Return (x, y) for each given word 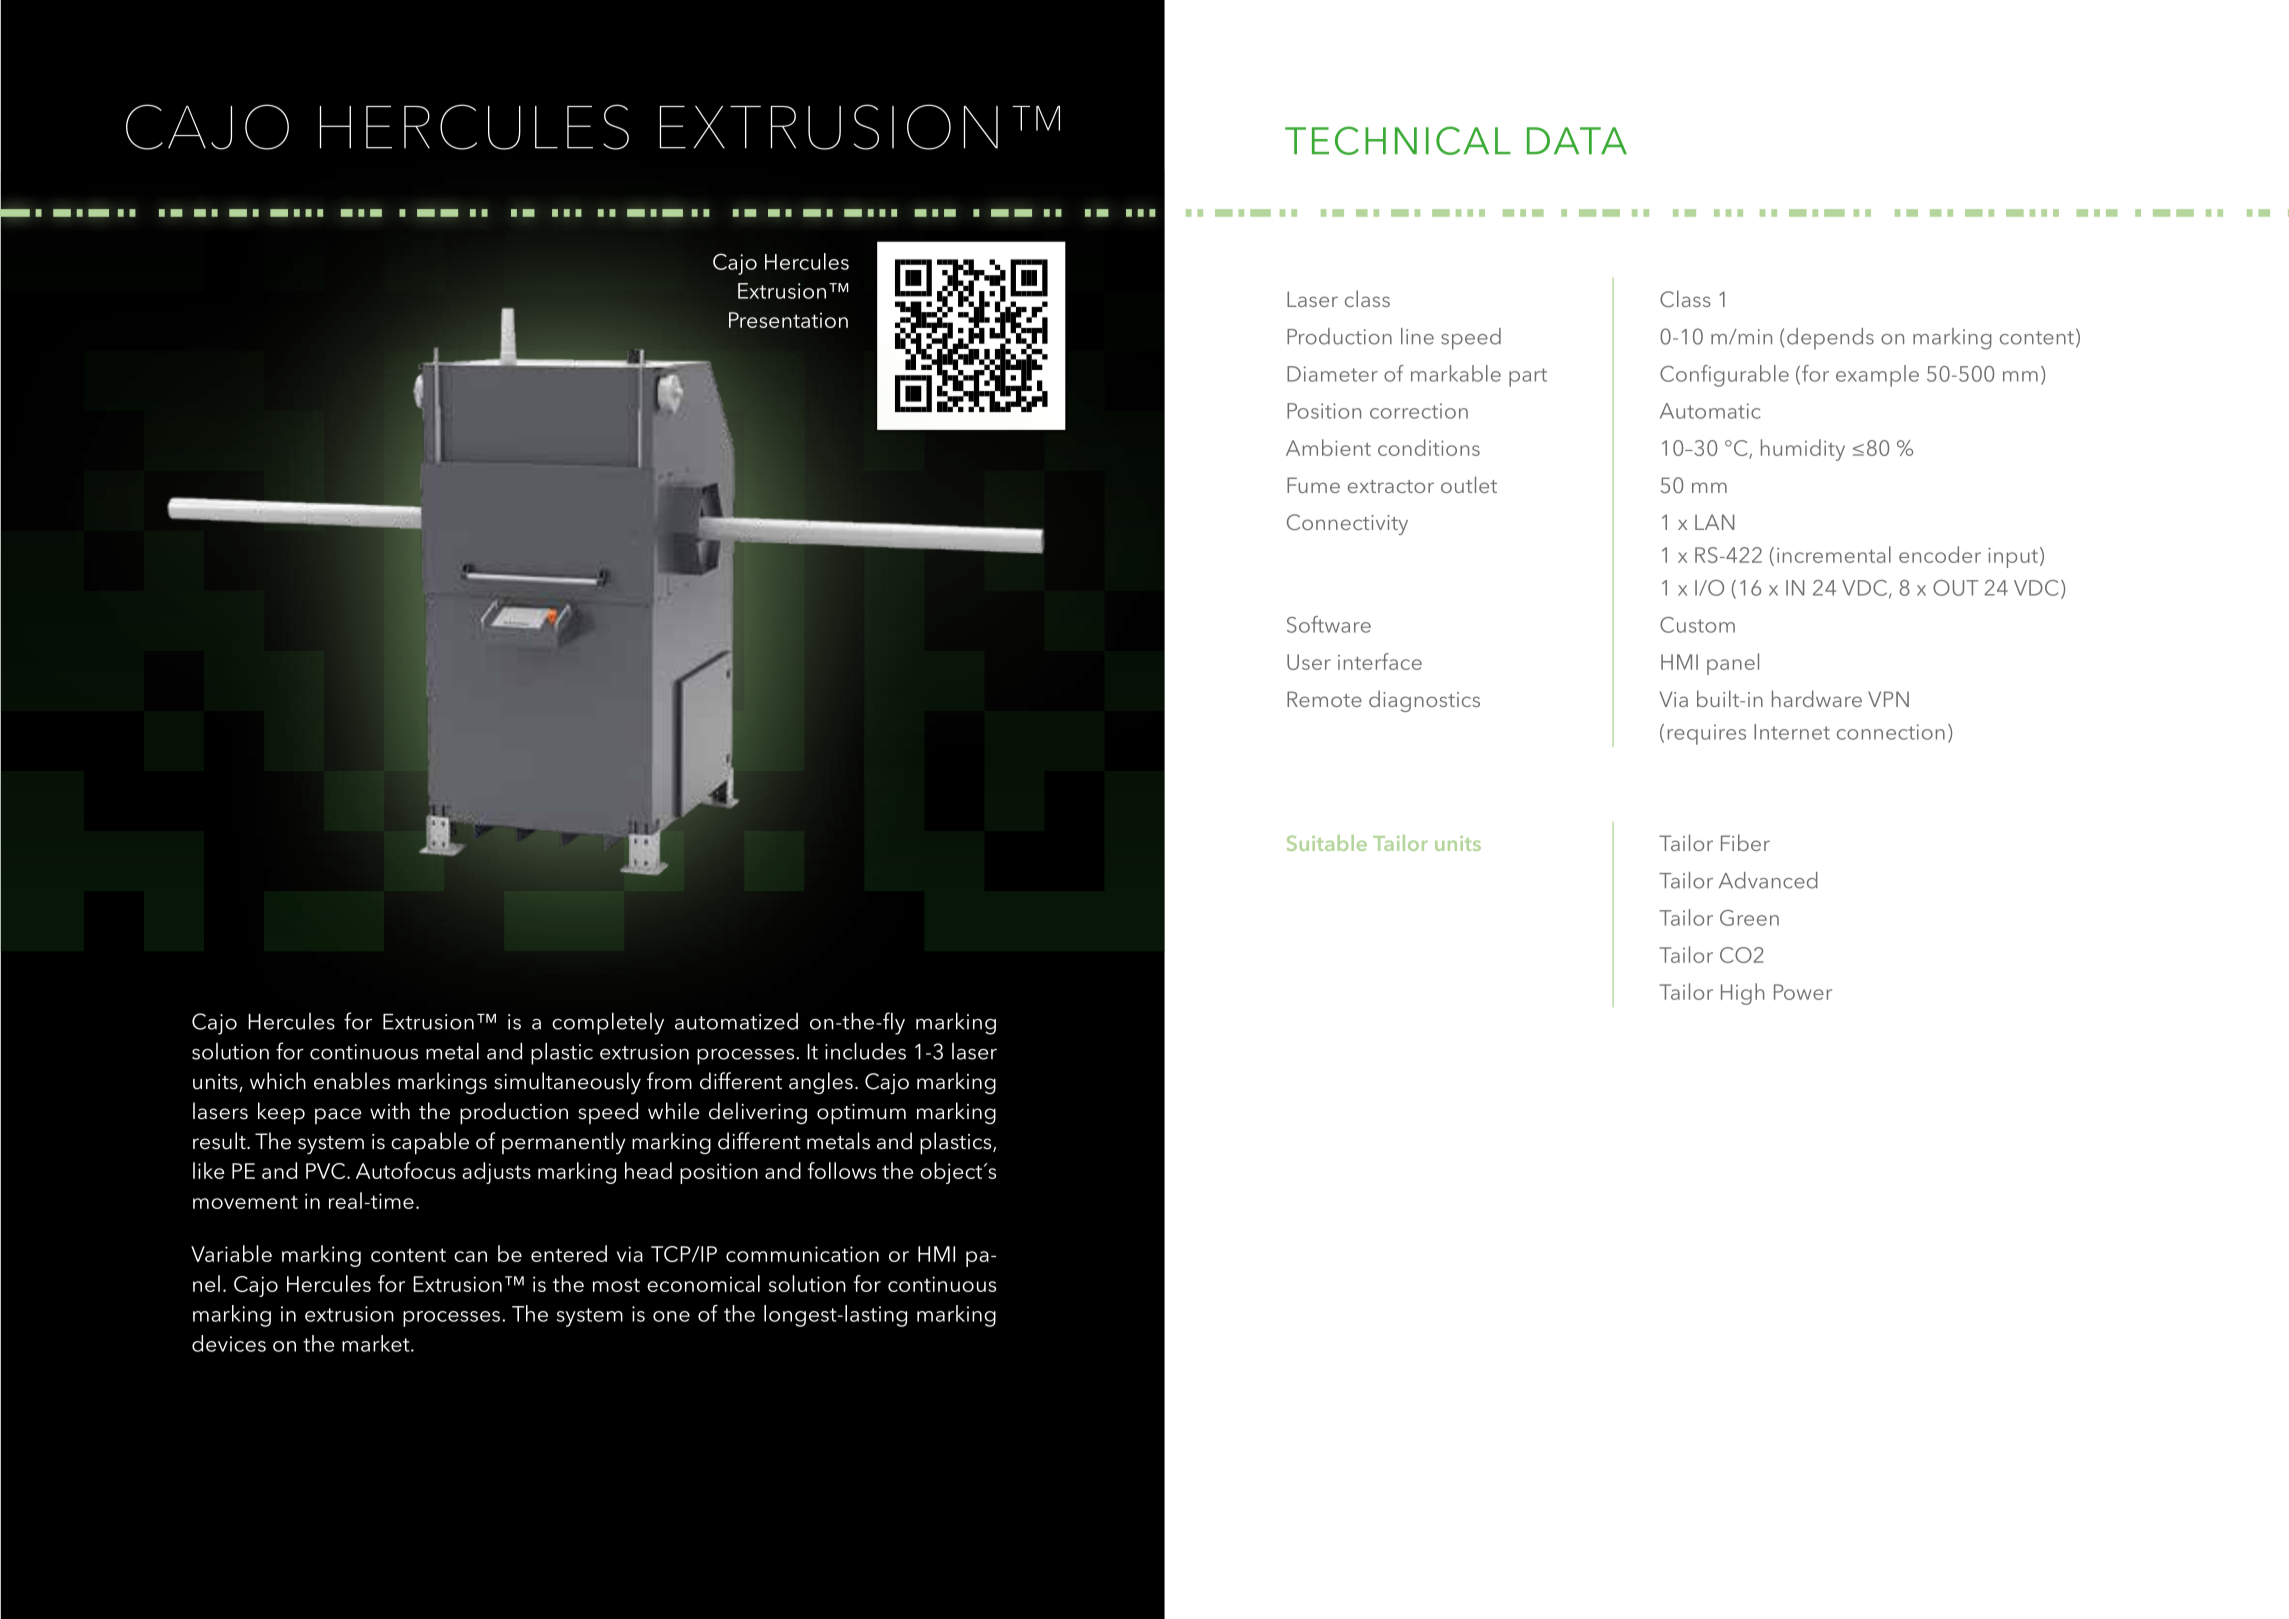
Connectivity (1347, 524)
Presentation (788, 320)
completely (608, 1023)
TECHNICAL (1398, 140)
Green (1749, 918)
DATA (1577, 140)
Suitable (1327, 843)
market (377, 1343)
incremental (1834, 554)
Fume (1313, 485)
